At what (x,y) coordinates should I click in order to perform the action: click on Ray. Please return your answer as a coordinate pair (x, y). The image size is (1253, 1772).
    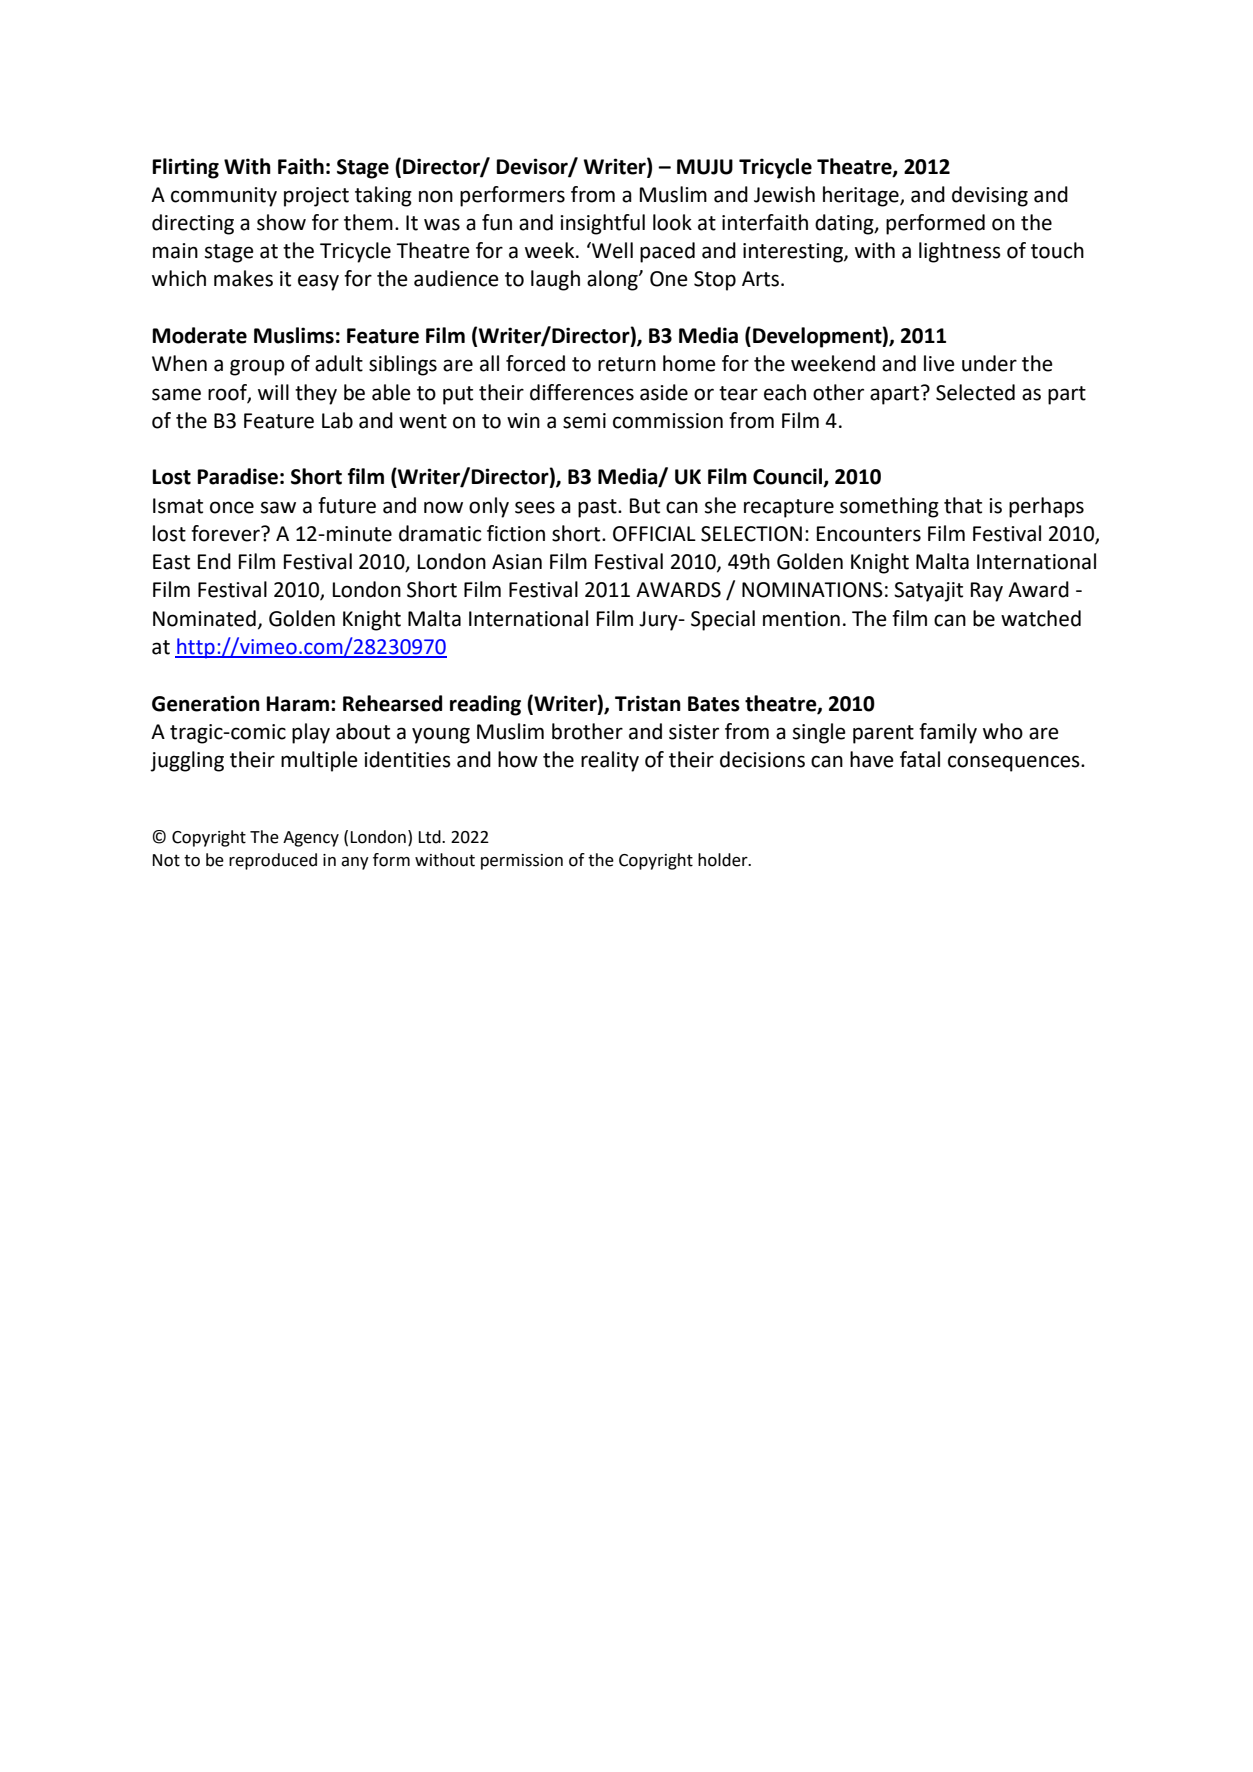
    Looking at the image, I should click on (987, 592).
